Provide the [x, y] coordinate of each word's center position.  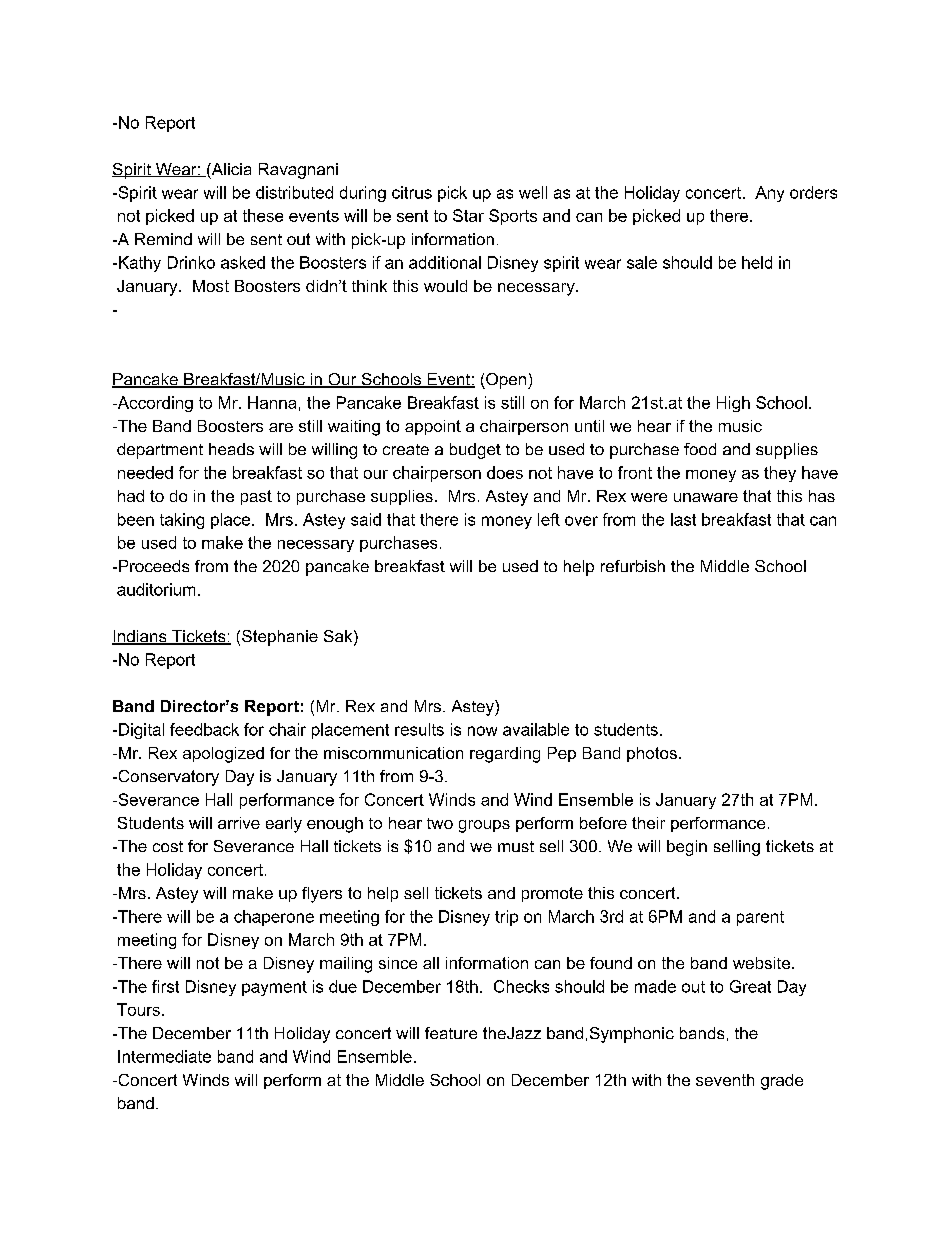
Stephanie [280, 638]
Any [769, 194]
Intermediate [164, 1056]
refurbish [633, 566]
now [482, 731]
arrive [239, 823]
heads [231, 449]
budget [475, 451]
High [733, 404]
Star [468, 215]
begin [687, 848]
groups [484, 826]
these [263, 215]
